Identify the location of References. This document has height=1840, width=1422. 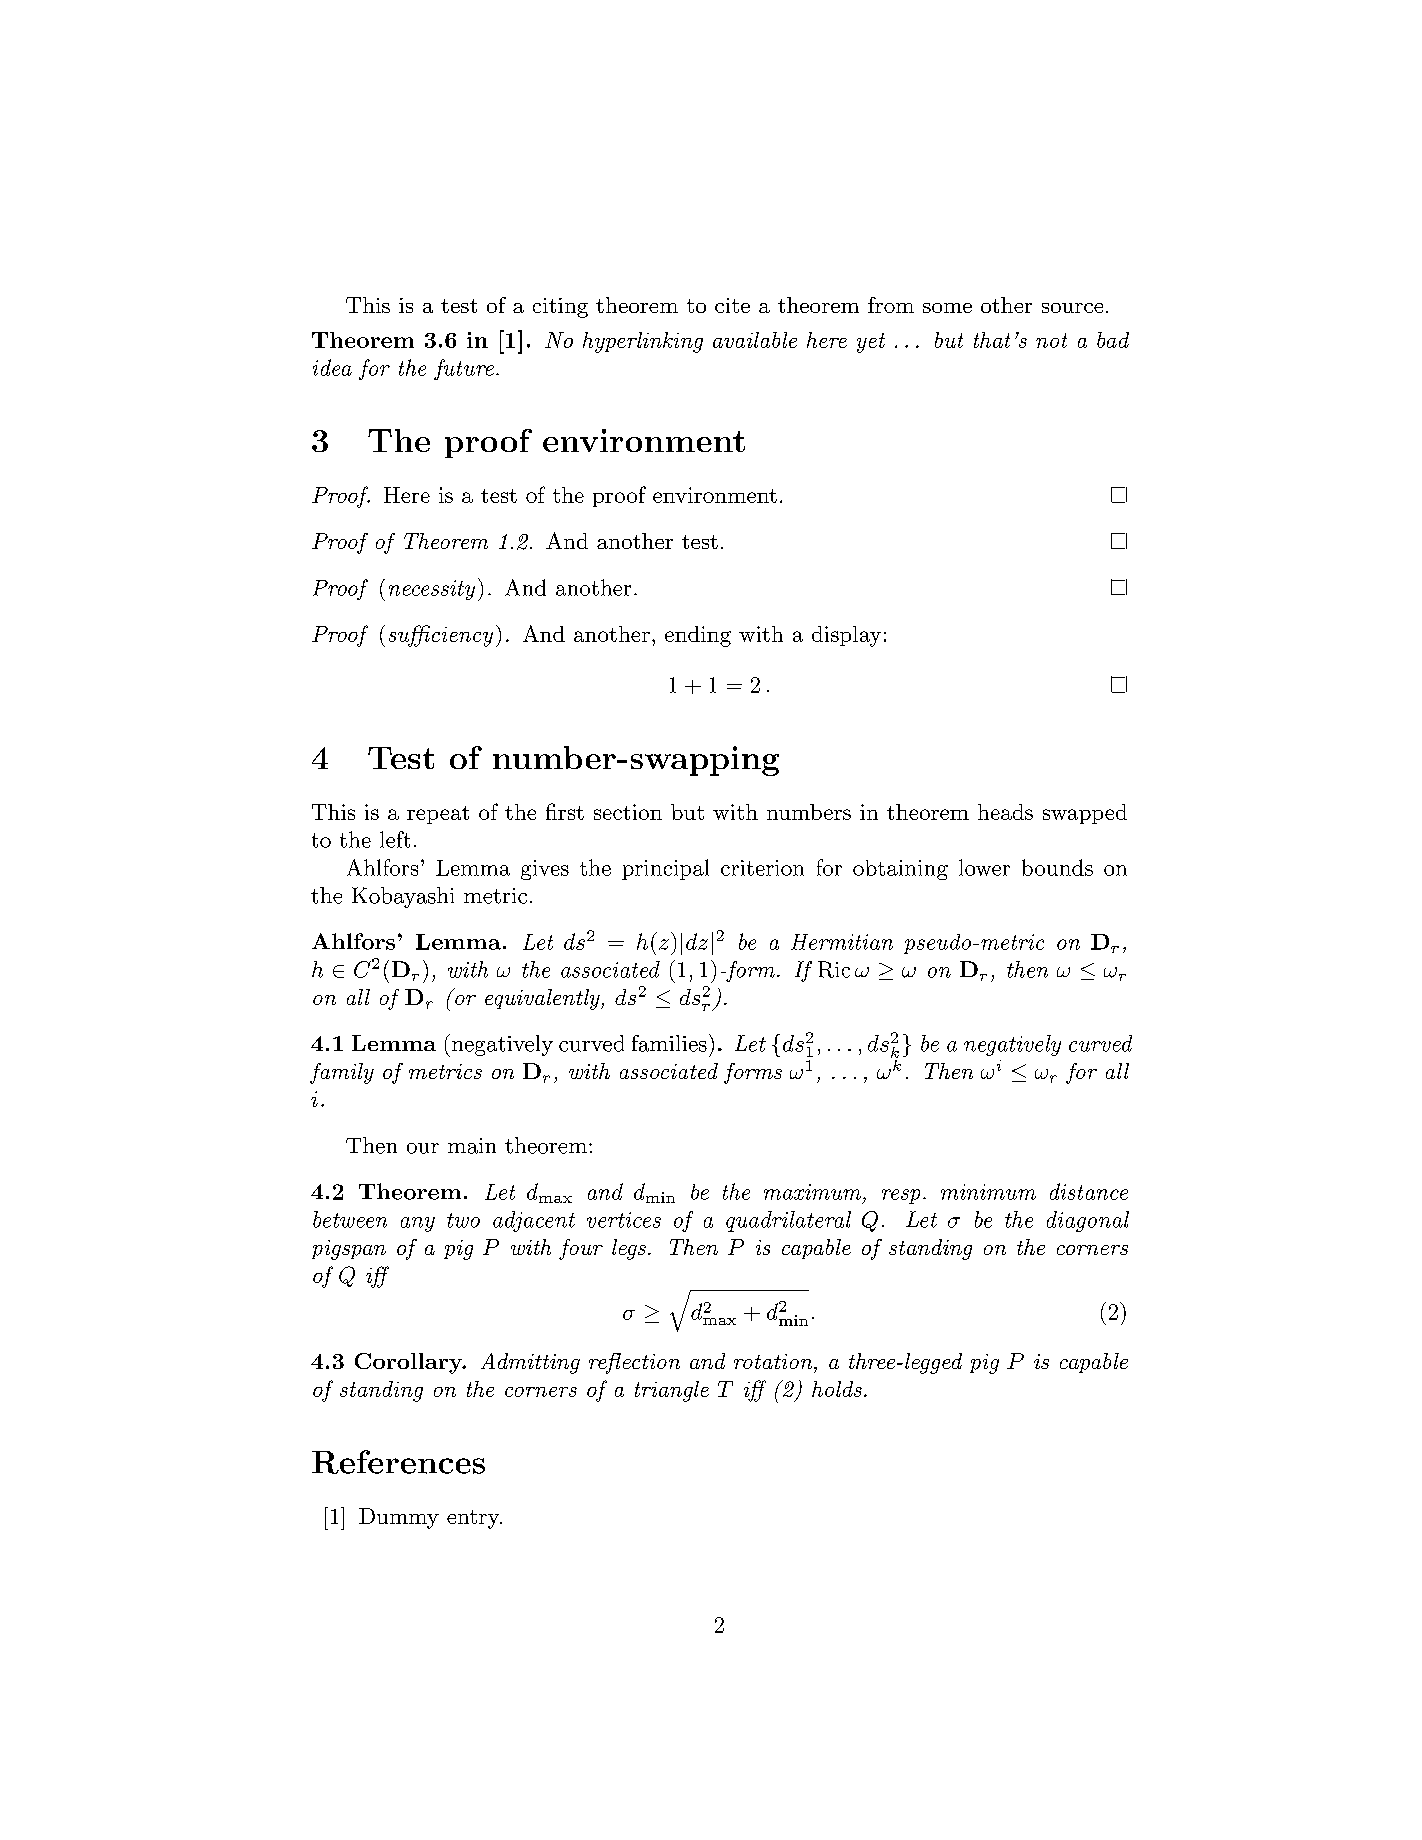
(398, 1462).
